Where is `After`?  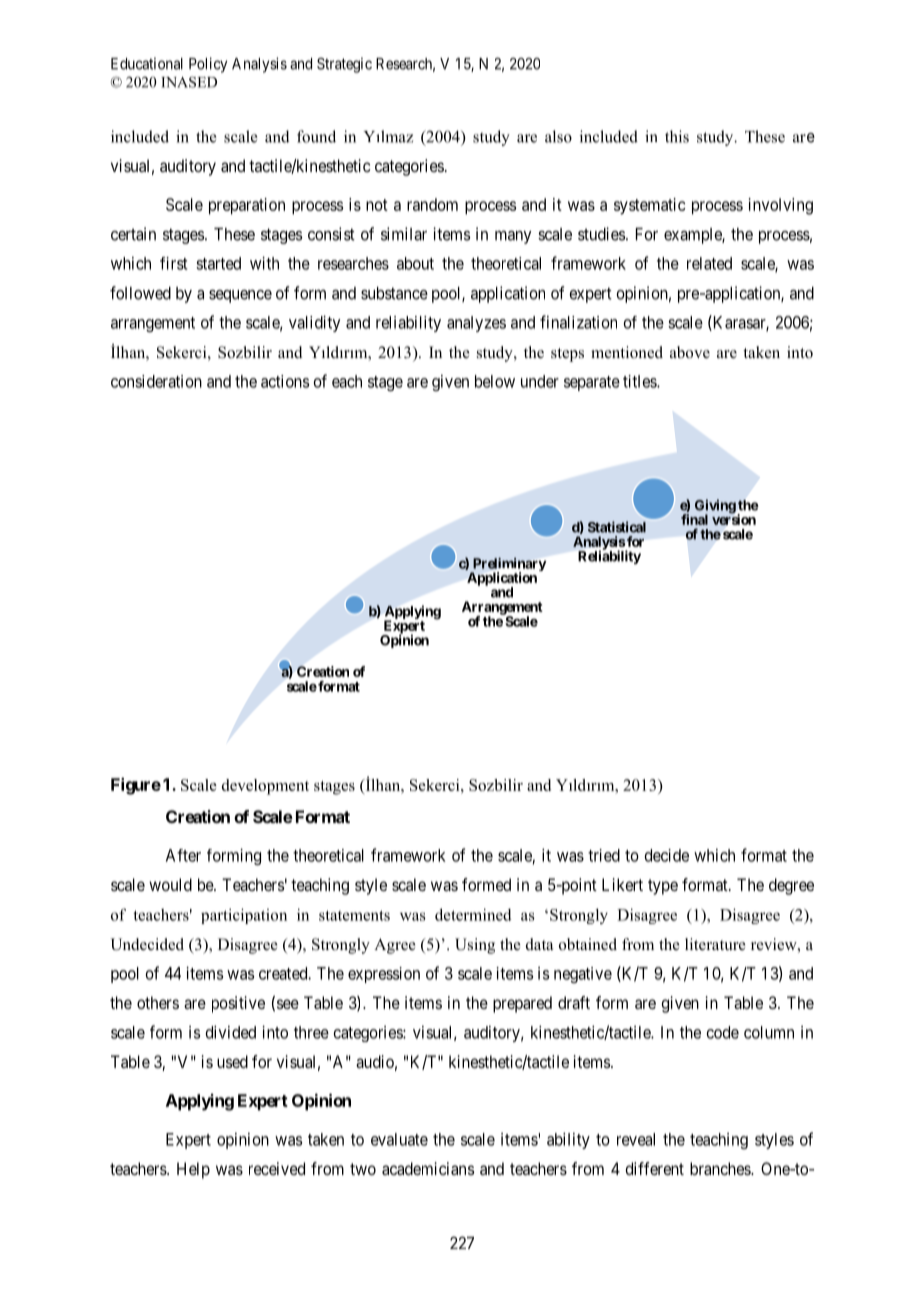 After is located at coordinates (183, 855).
